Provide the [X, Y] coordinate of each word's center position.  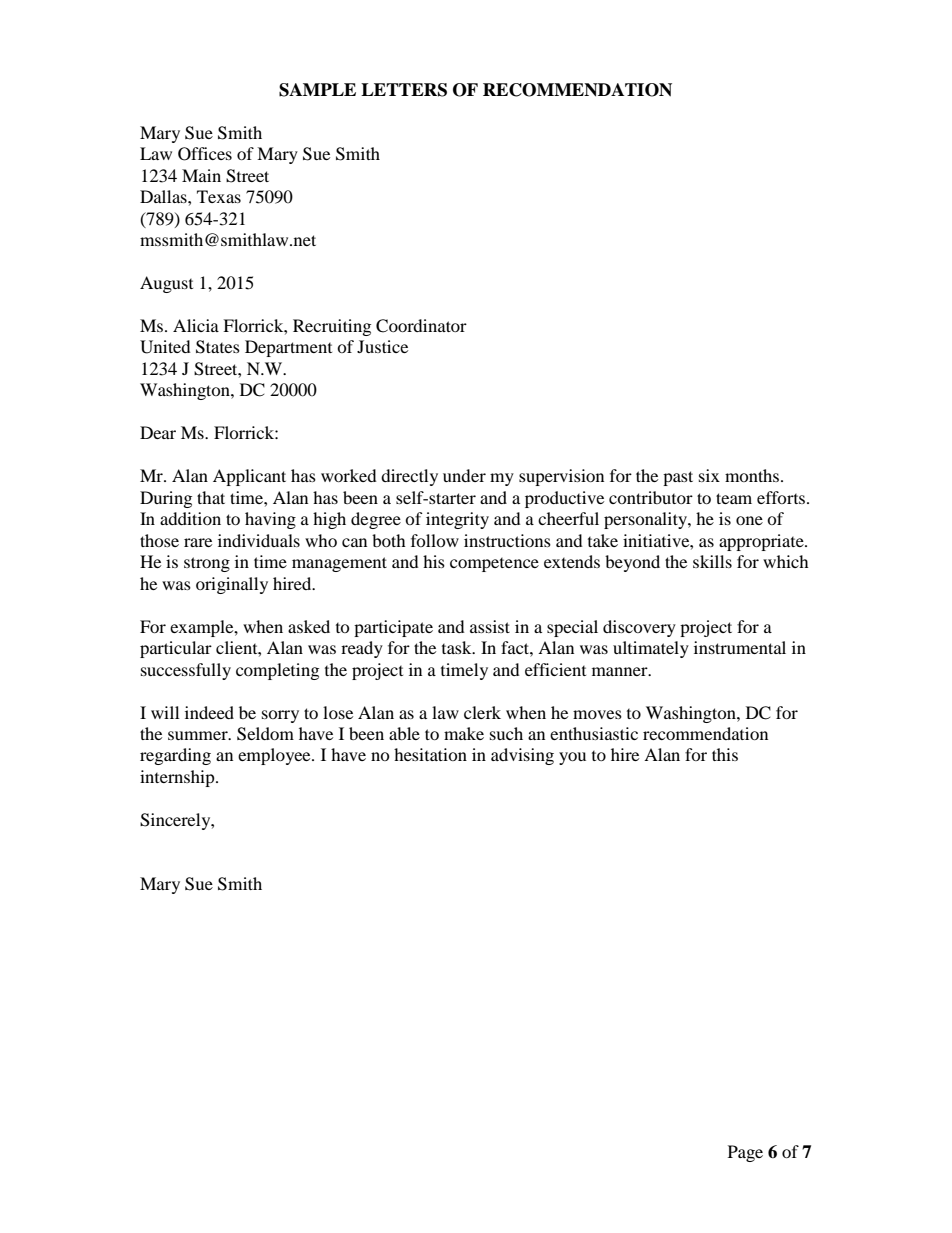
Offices [205, 154]
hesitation [430, 754]
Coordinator [421, 326]
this [725, 754]
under [464, 475]
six [709, 475]
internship [178, 778]
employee [275, 756]
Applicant [249, 477]
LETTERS [404, 90]
